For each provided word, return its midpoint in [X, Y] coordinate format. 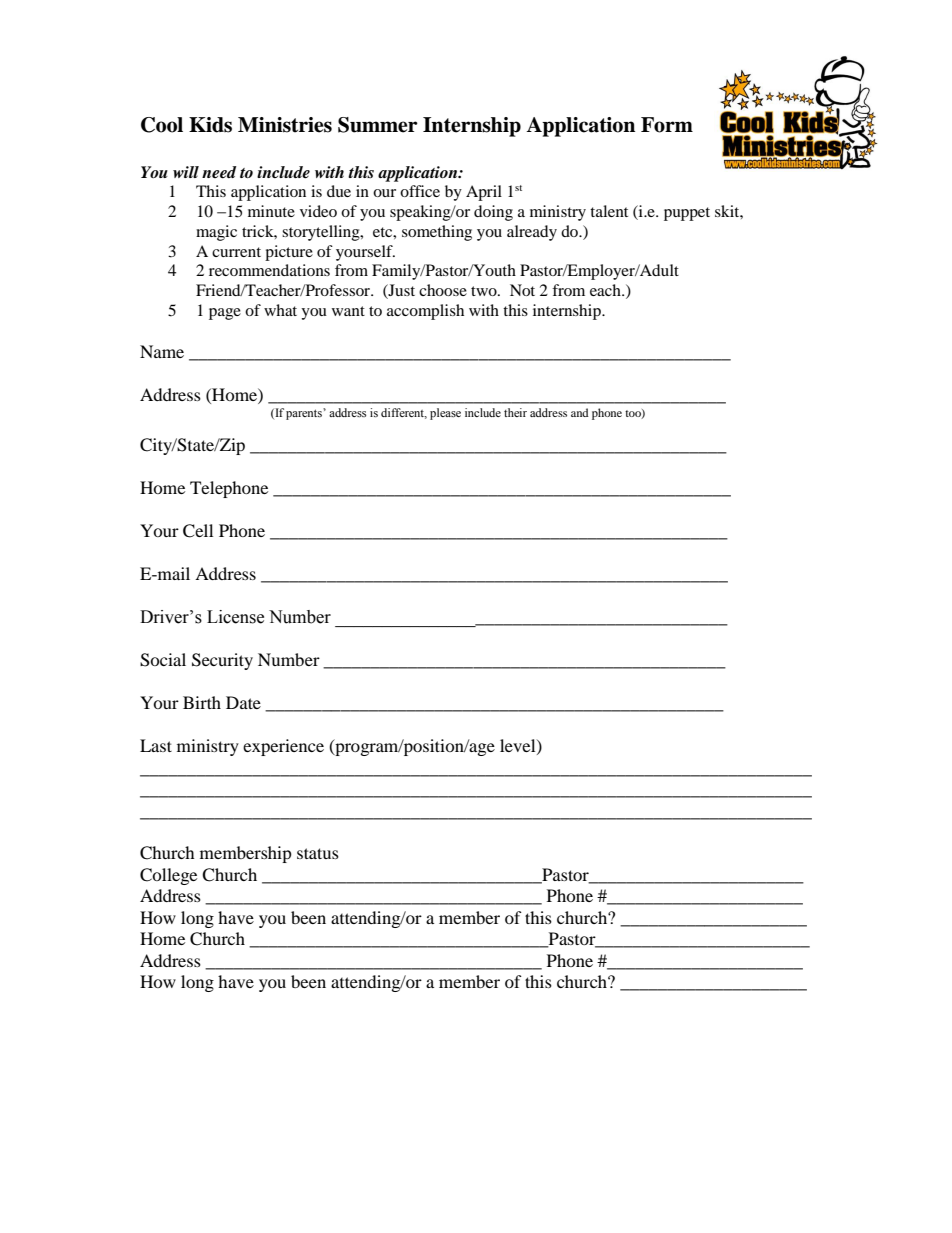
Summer [378, 125]
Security [222, 661]
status [318, 853]
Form [667, 125]
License [235, 617]
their [515, 412]
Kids [210, 125]
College [168, 876]
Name [162, 351]
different [404, 413]
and [580, 412]
